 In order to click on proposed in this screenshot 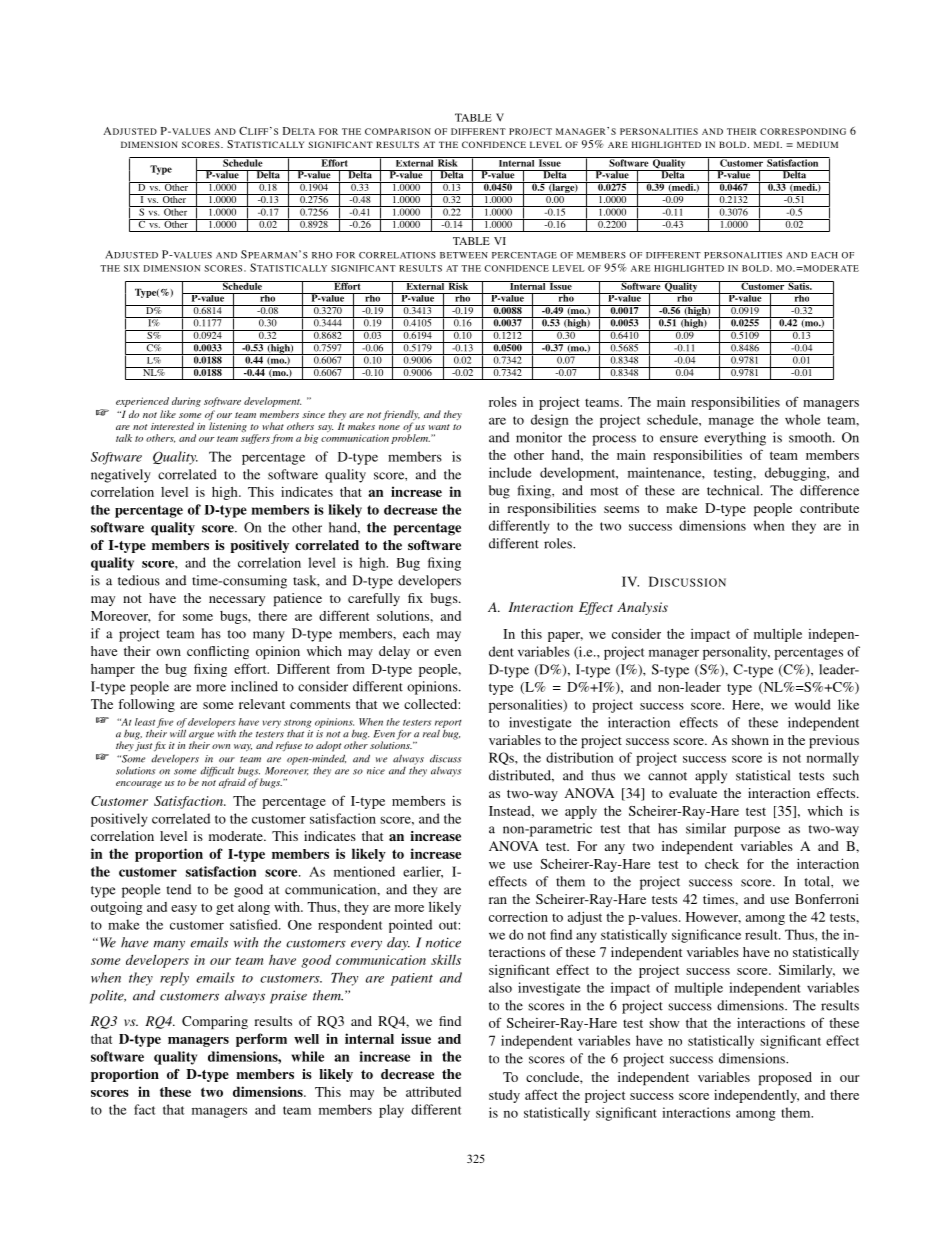, I will do `click(785, 1079)`.
